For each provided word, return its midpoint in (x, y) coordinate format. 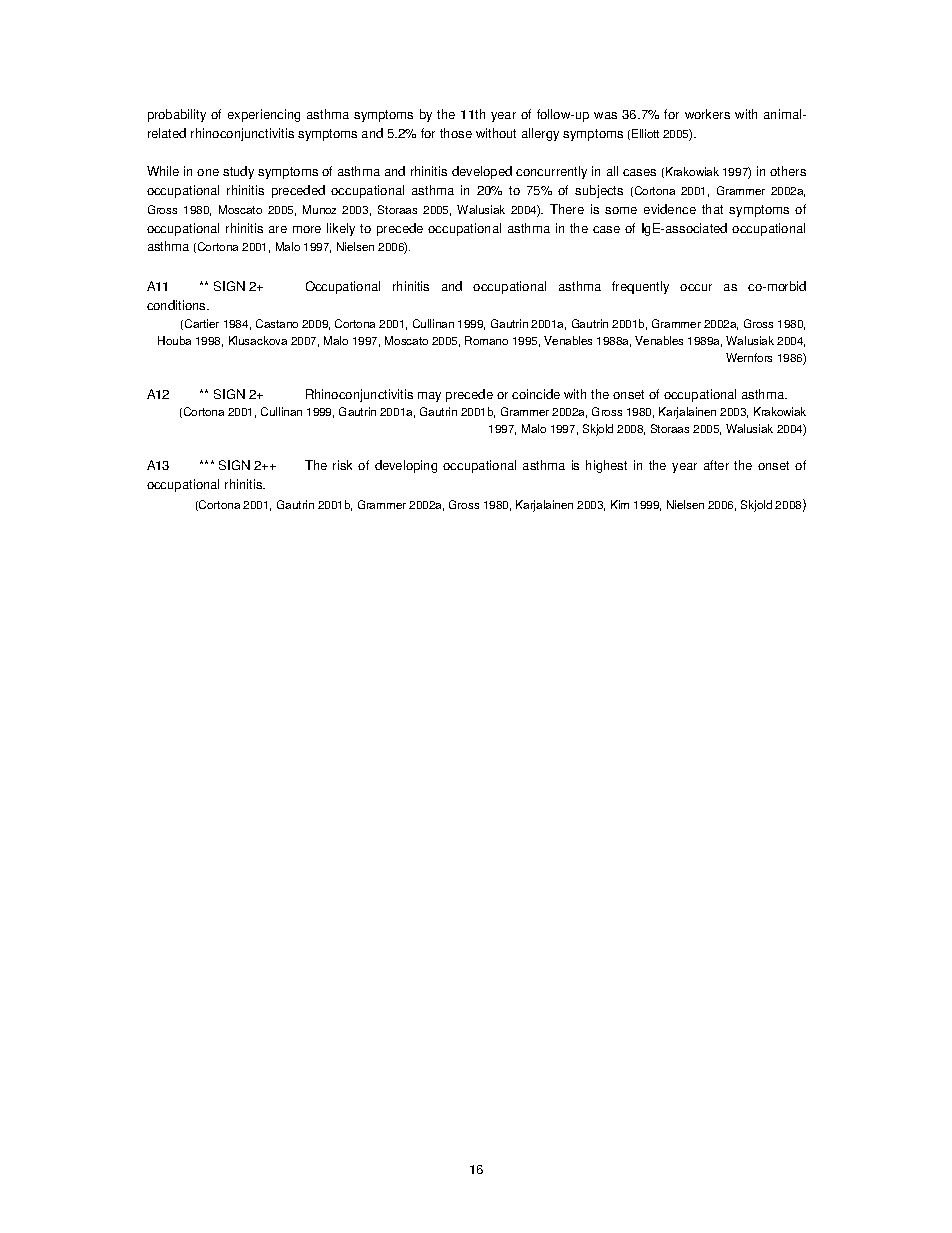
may (429, 397)
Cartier (202, 323)
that (712, 209)
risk (342, 465)
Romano (486, 340)
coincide (536, 394)
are (278, 229)
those (456, 133)
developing (406, 466)
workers (707, 114)
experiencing (264, 115)
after (716, 465)
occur (696, 287)
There (567, 209)
